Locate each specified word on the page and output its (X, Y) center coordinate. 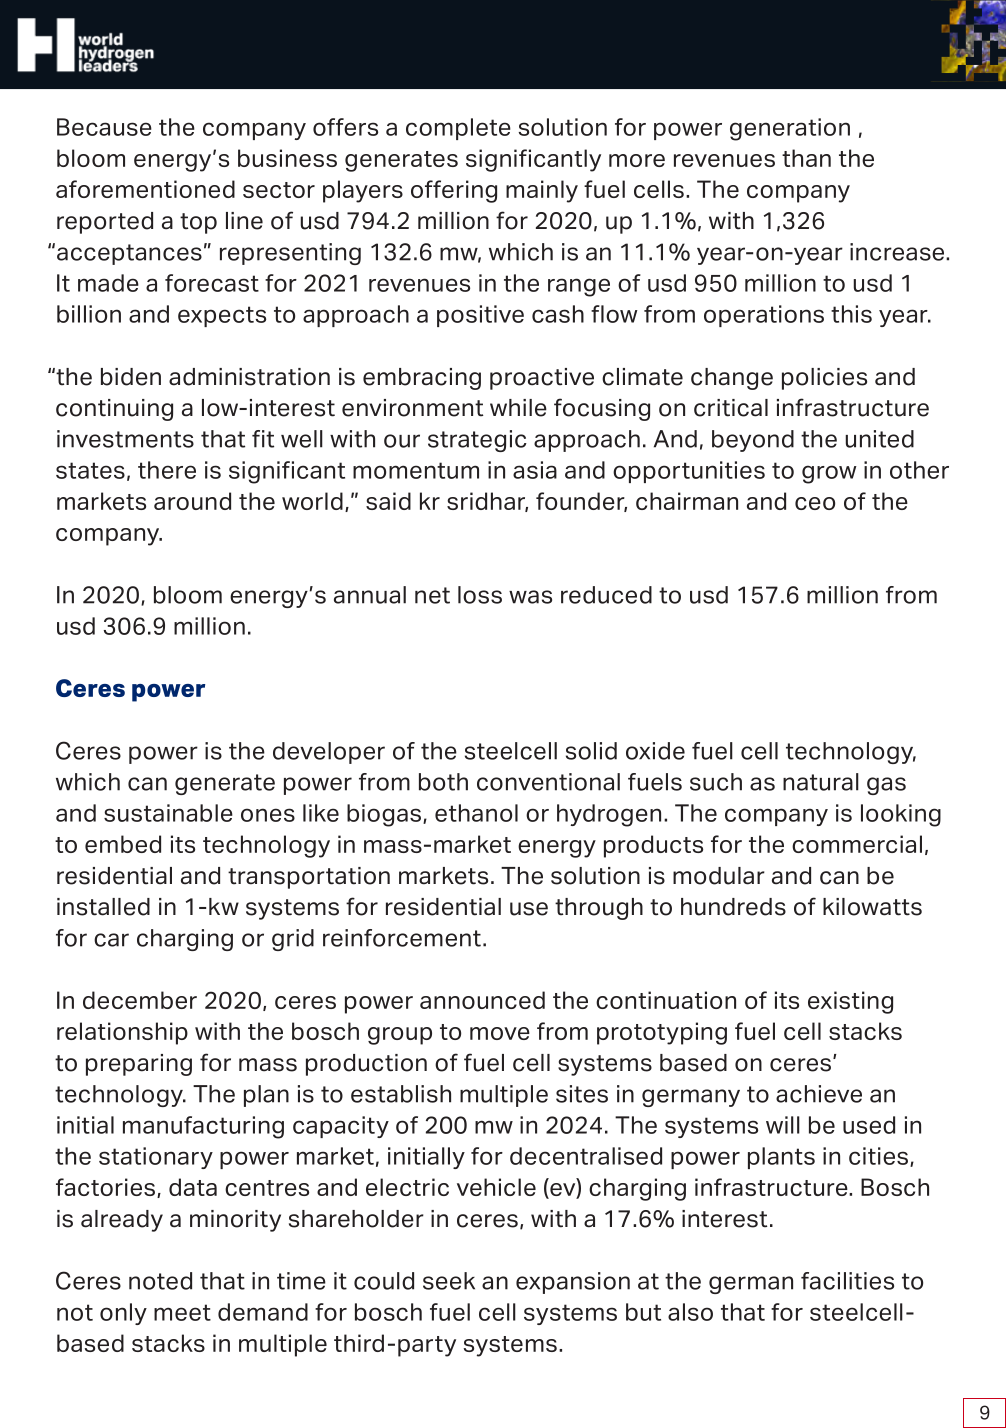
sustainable (168, 813)
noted (160, 1281)
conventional (548, 782)
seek (449, 1281)
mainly (542, 191)
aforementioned (145, 189)
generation (790, 129)
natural (821, 782)
